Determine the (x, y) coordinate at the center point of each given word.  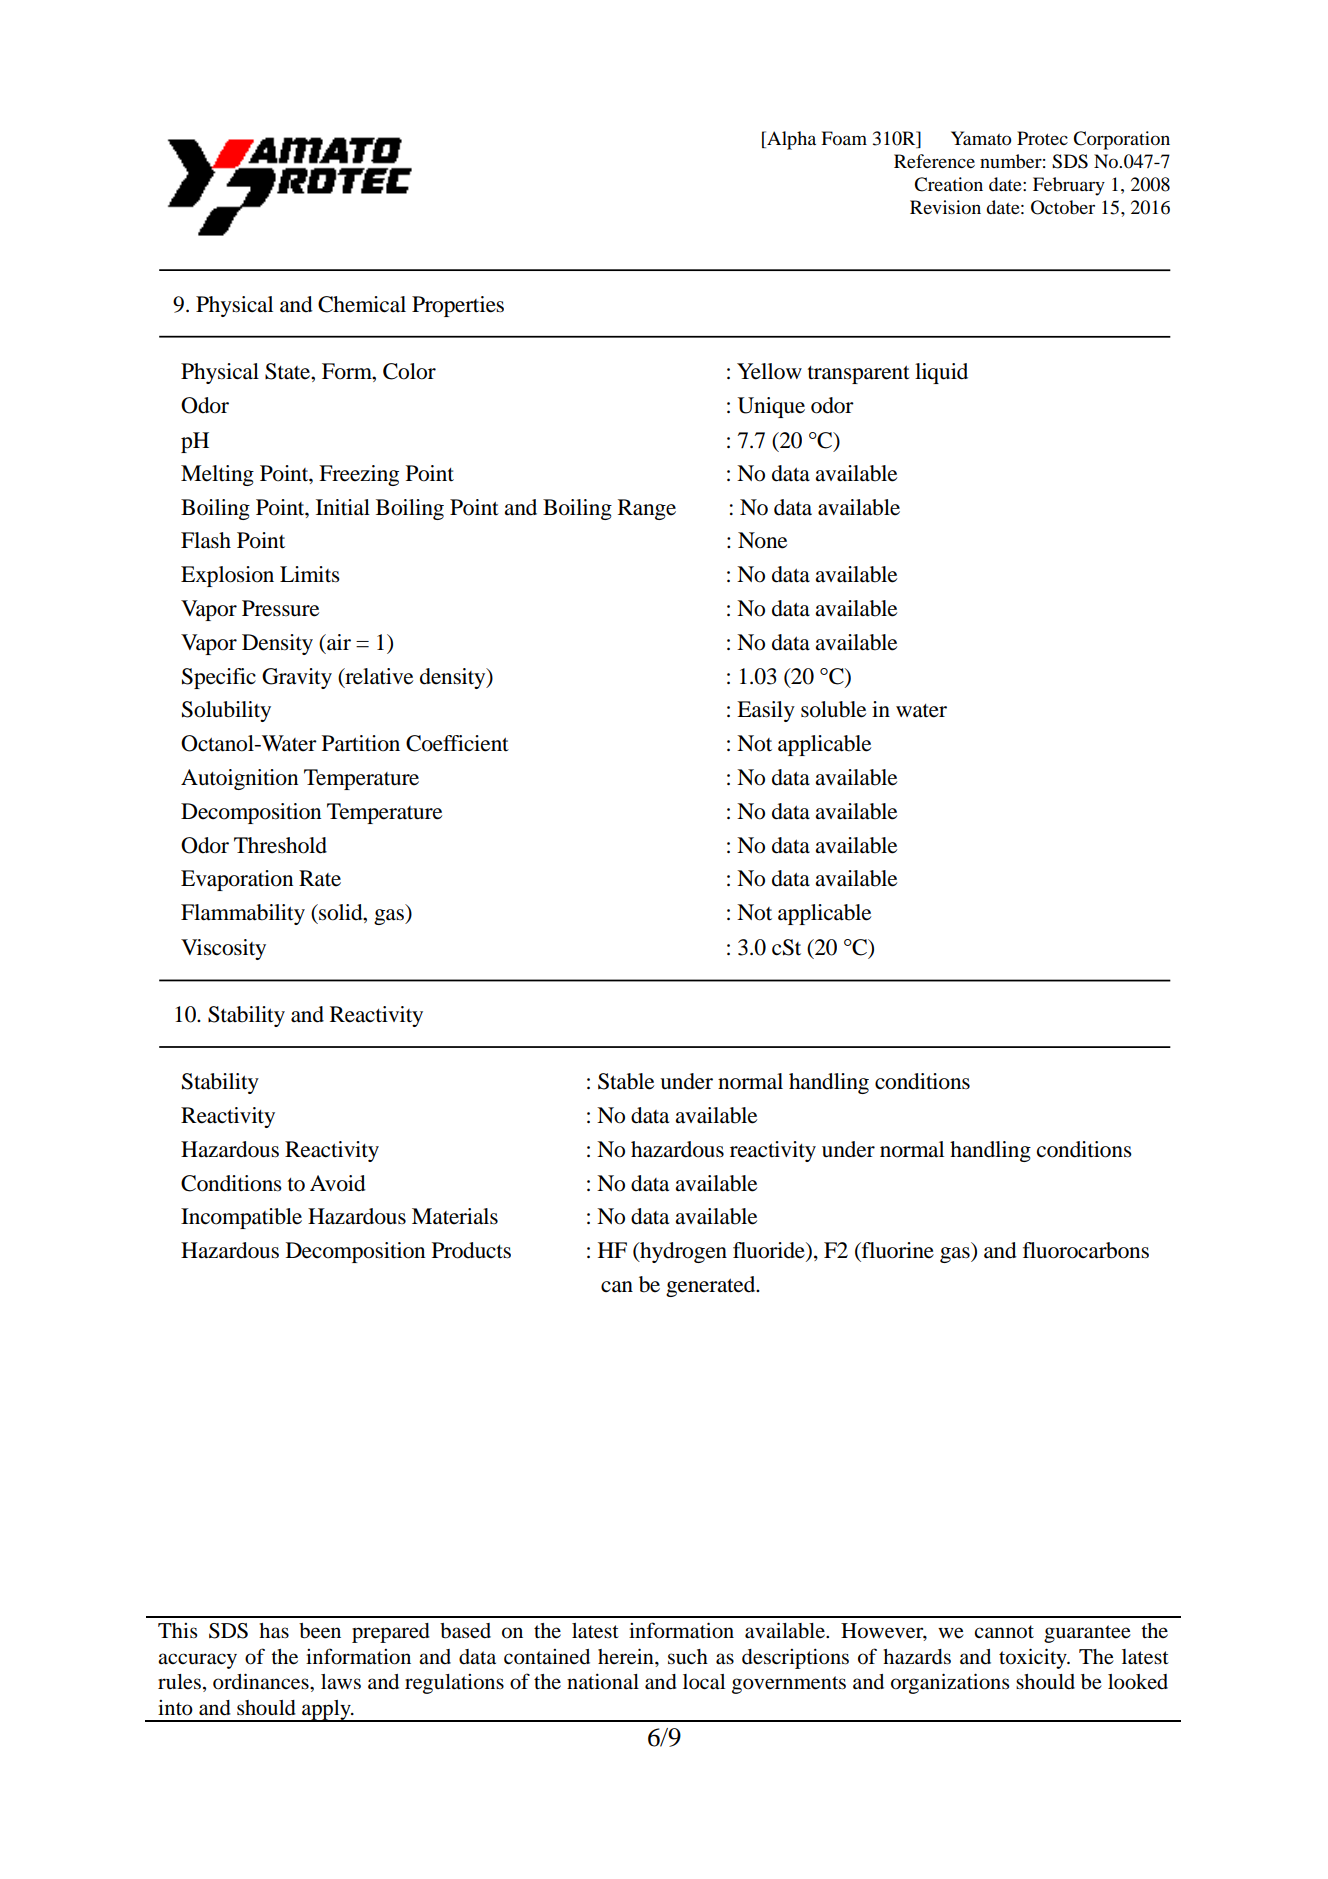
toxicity (1034, 1658)
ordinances (262, 1681)
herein (627, 1656)
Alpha (790, 140)
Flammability (243, 914)
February (1069, 186)
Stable (626, 1081)
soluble (833, 709)
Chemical (362, 304)
